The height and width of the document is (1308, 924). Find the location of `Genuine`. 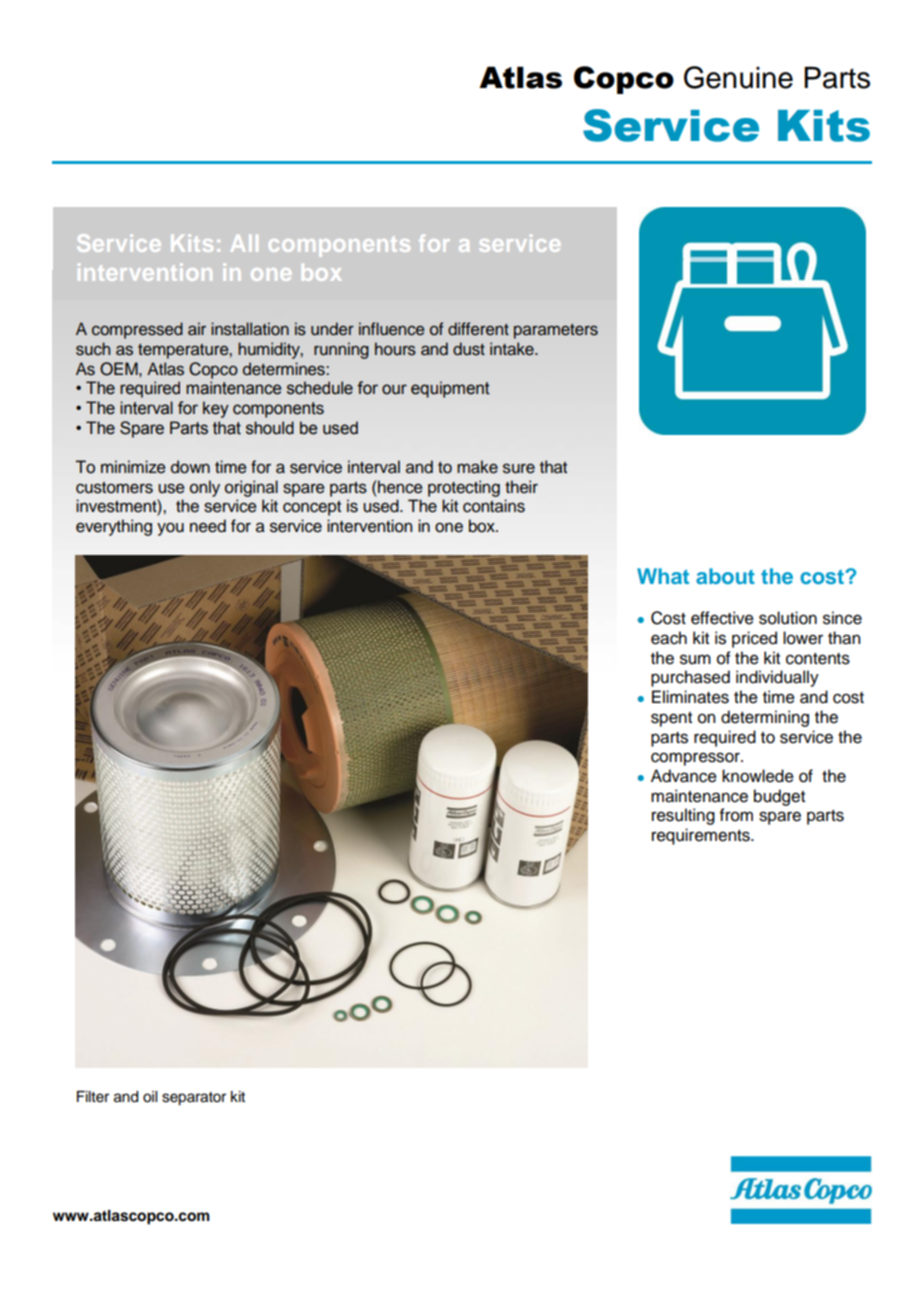

Genuine is located at coordinates (738, 77).
